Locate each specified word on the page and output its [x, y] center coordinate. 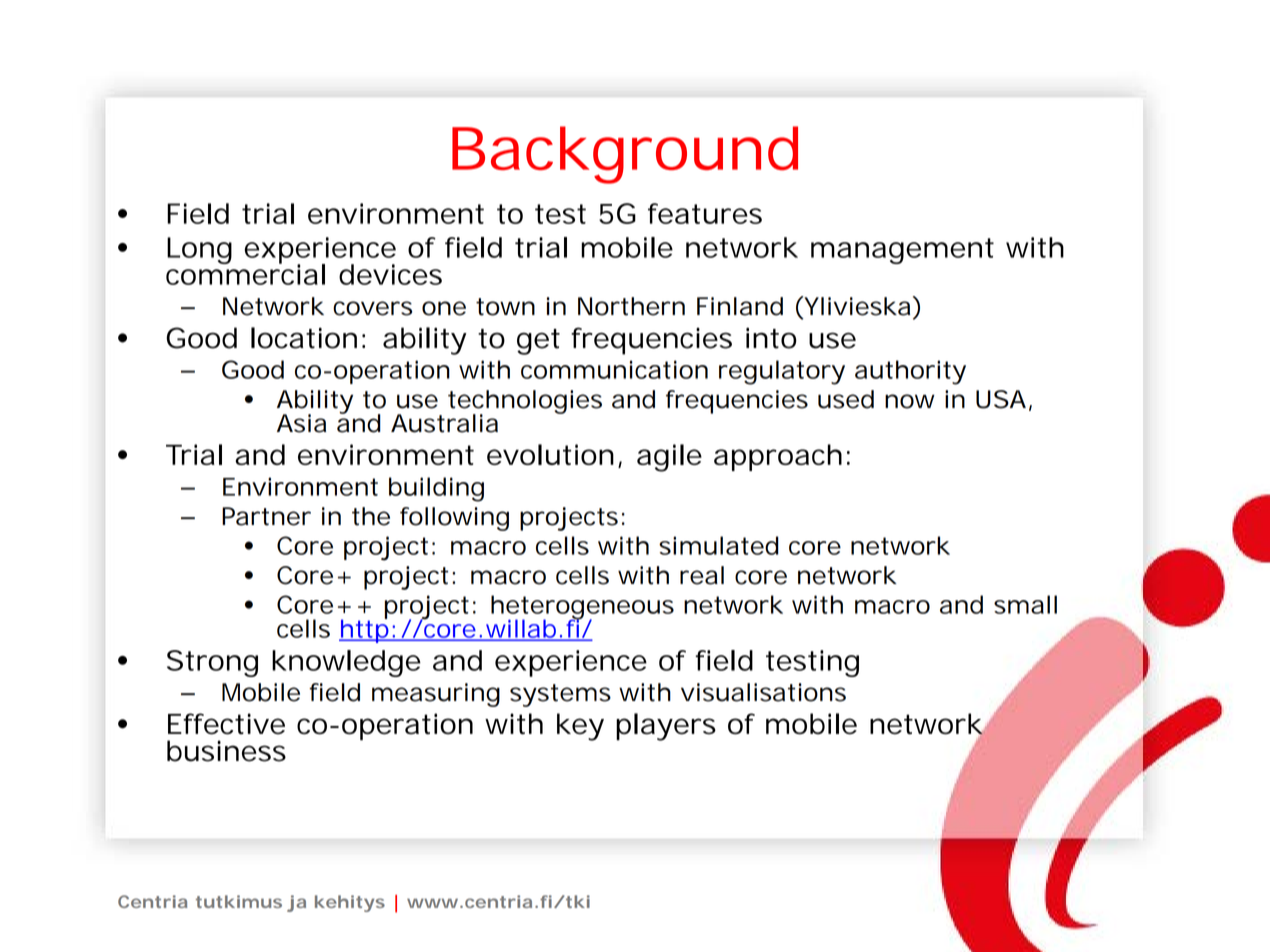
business [226, 751]
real [702, 575]
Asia [301, 423]
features [705, 213]
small [1025, 604]
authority [910, 372]
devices [390, 274]
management [902, 251]
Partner [266, 516]
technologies [525, 403]
